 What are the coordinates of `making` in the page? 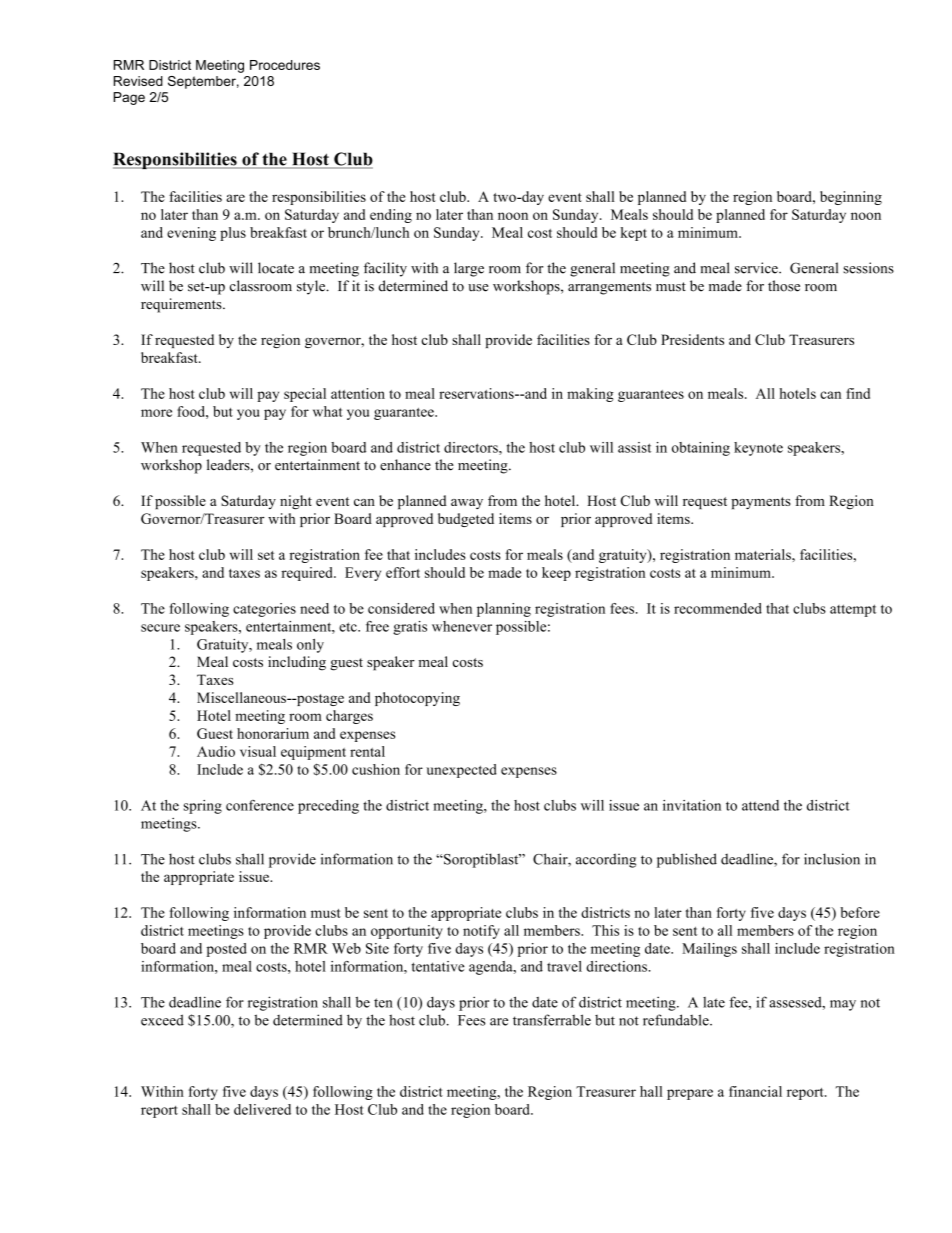 It's located at (590, 395).
